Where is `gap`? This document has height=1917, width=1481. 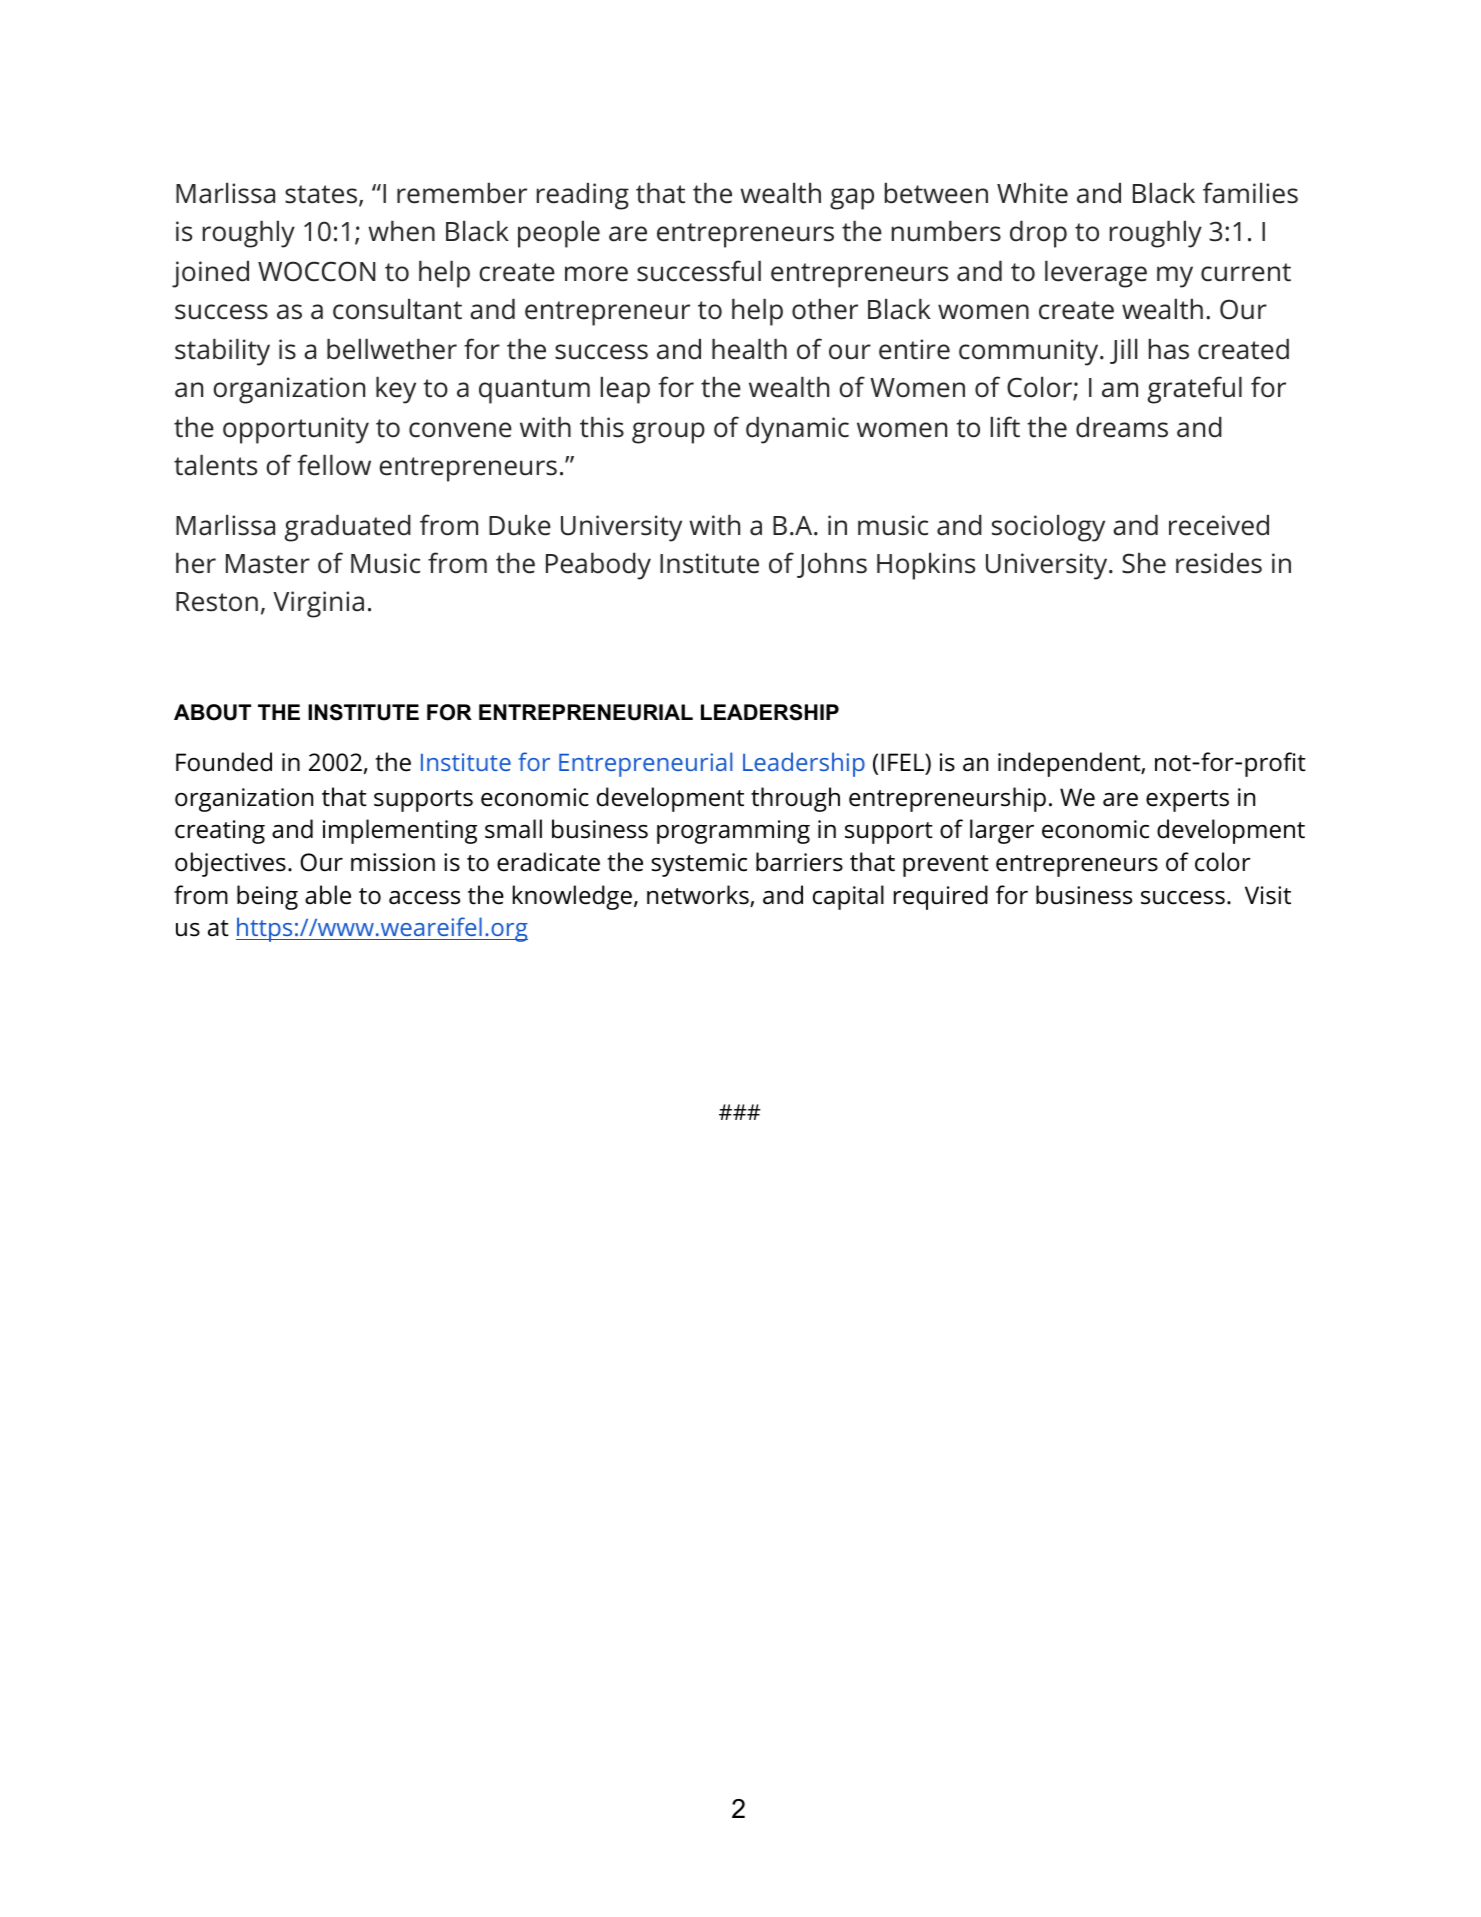
gap is located at coordinates (852, 199).
